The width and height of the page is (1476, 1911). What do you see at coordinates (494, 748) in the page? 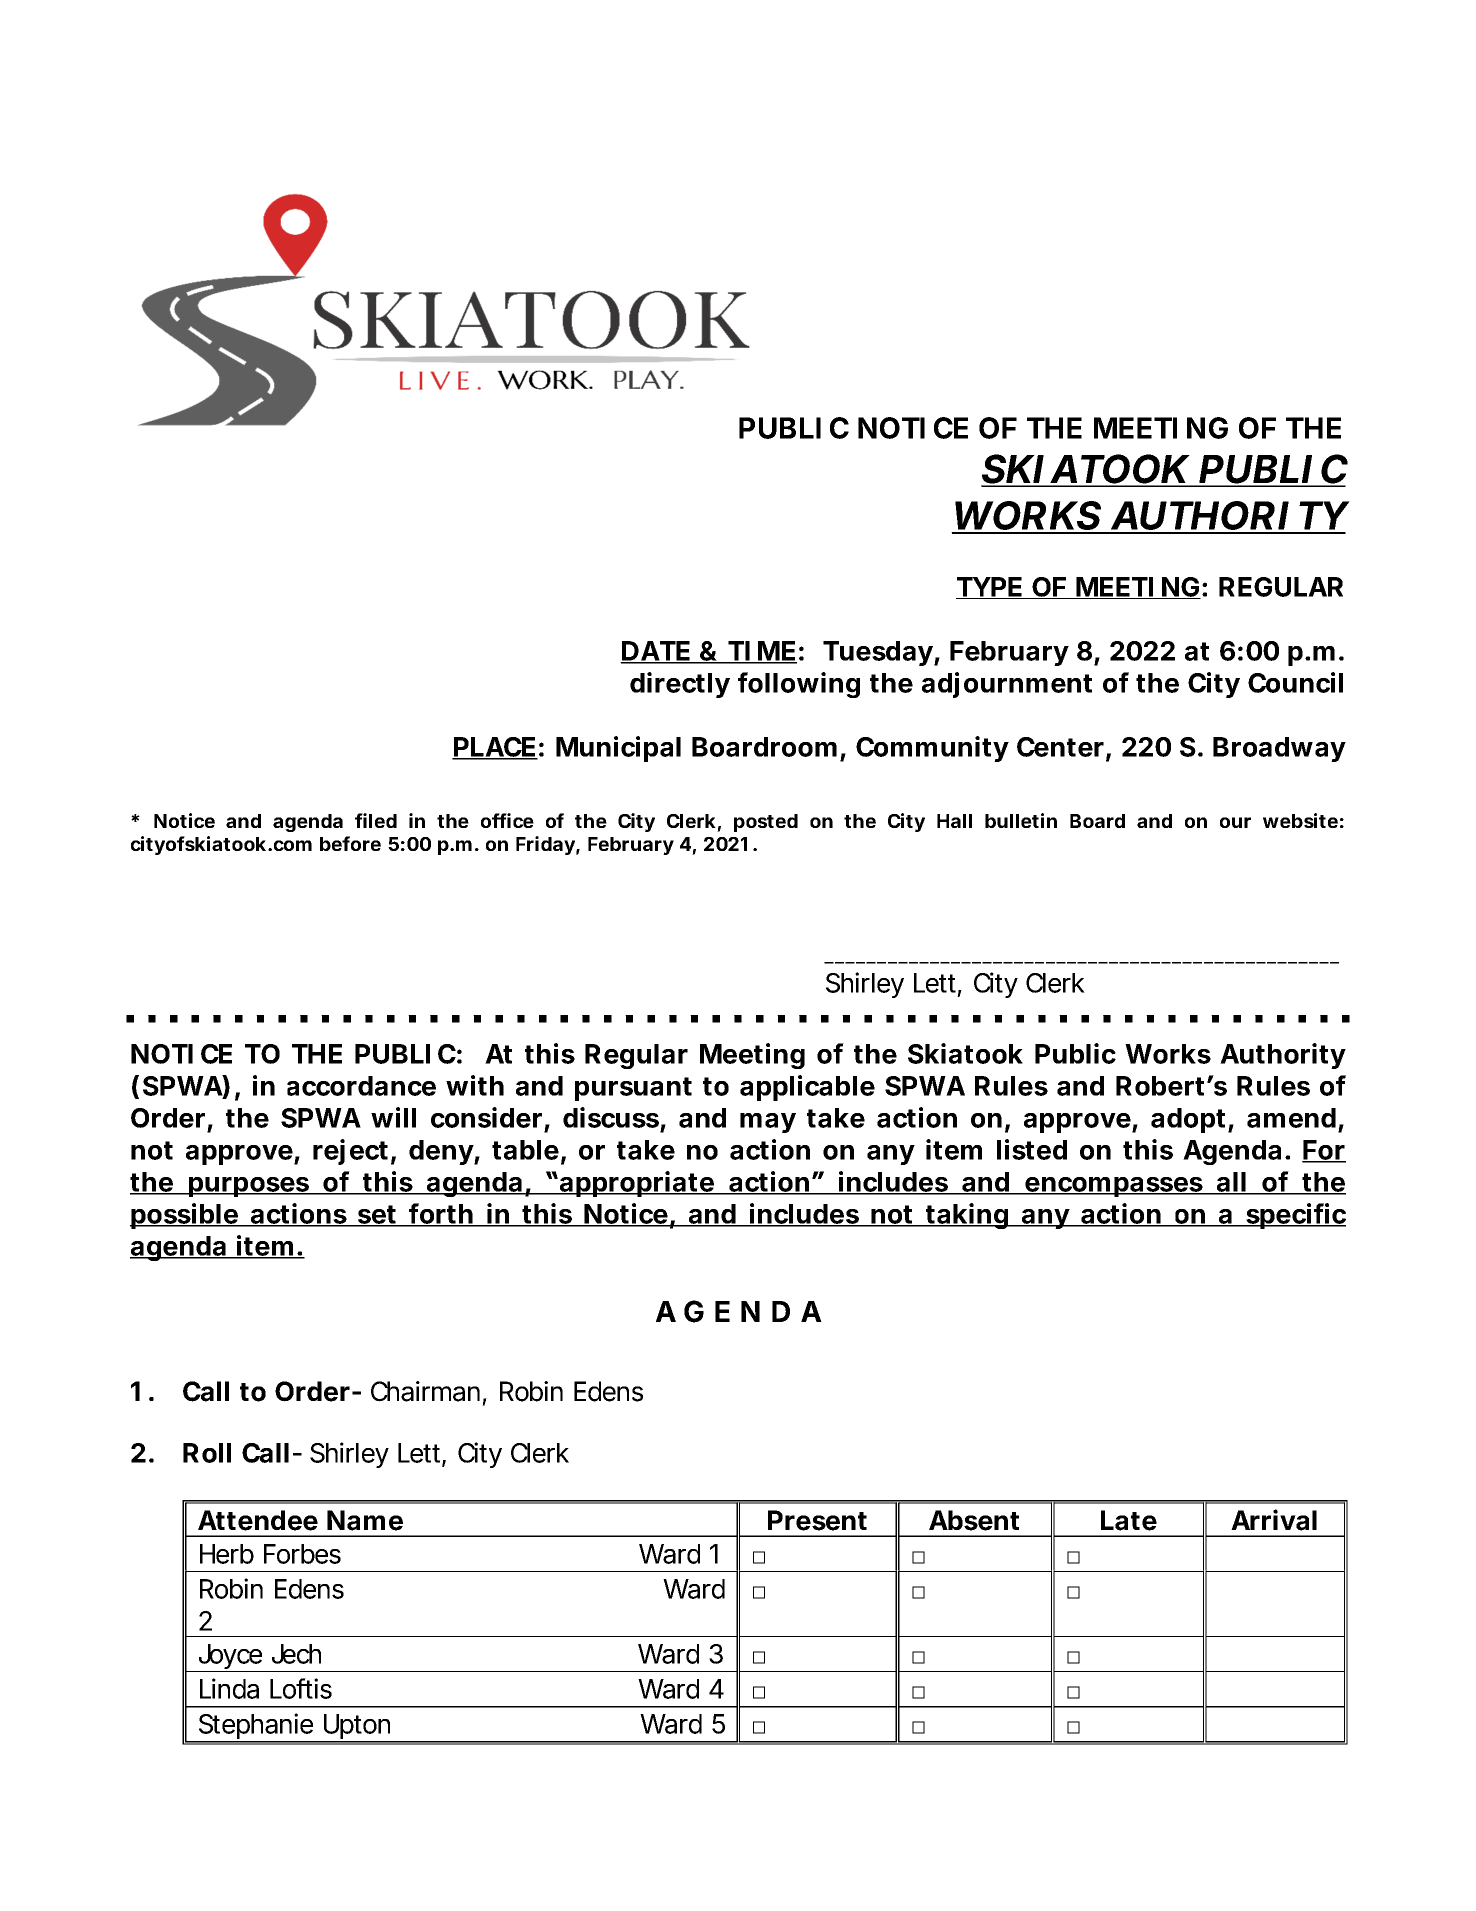
I see `PLACE` at bounding box center [494, 748].
